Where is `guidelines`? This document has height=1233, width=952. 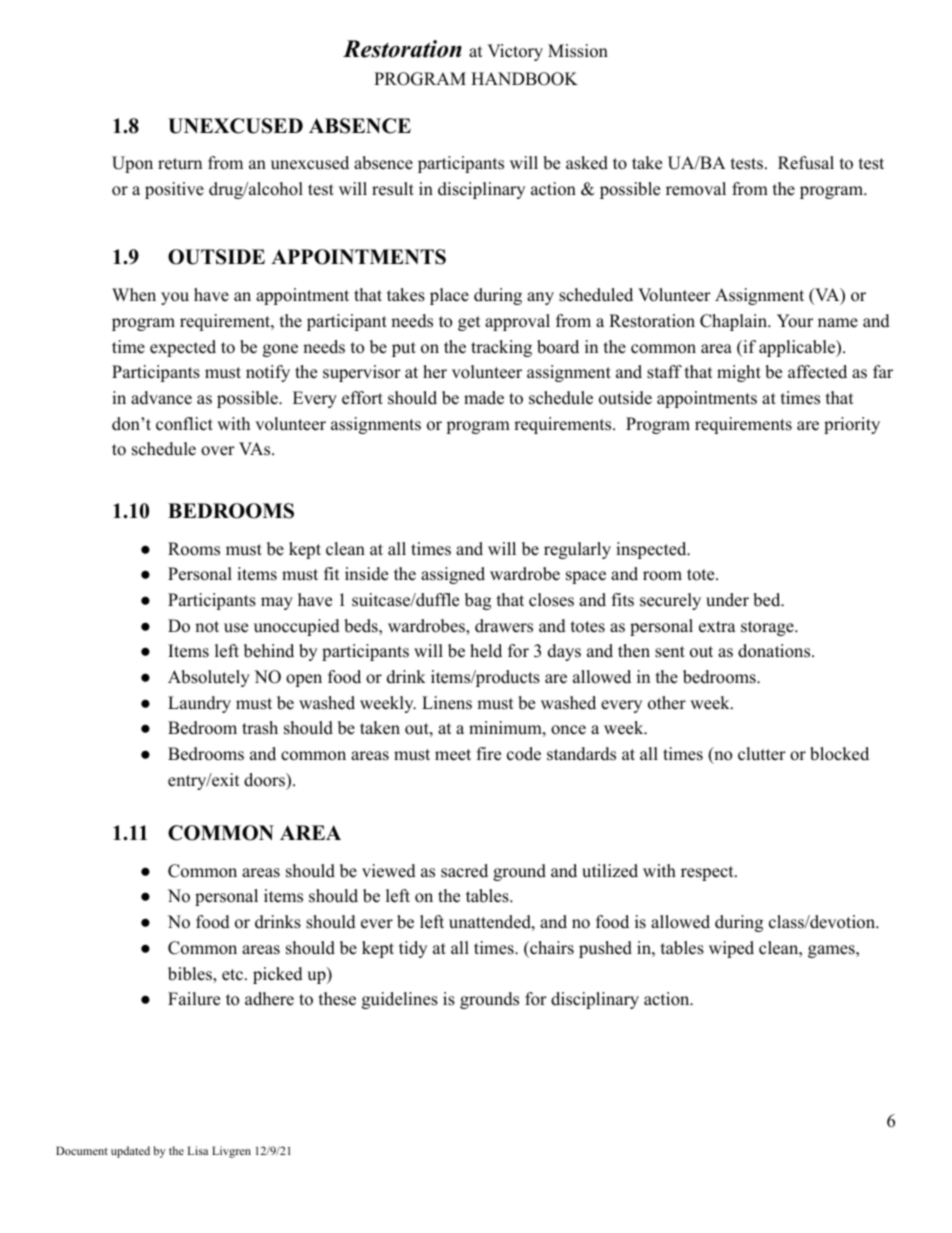 guidelines is located at coordinates (400, 1000).
